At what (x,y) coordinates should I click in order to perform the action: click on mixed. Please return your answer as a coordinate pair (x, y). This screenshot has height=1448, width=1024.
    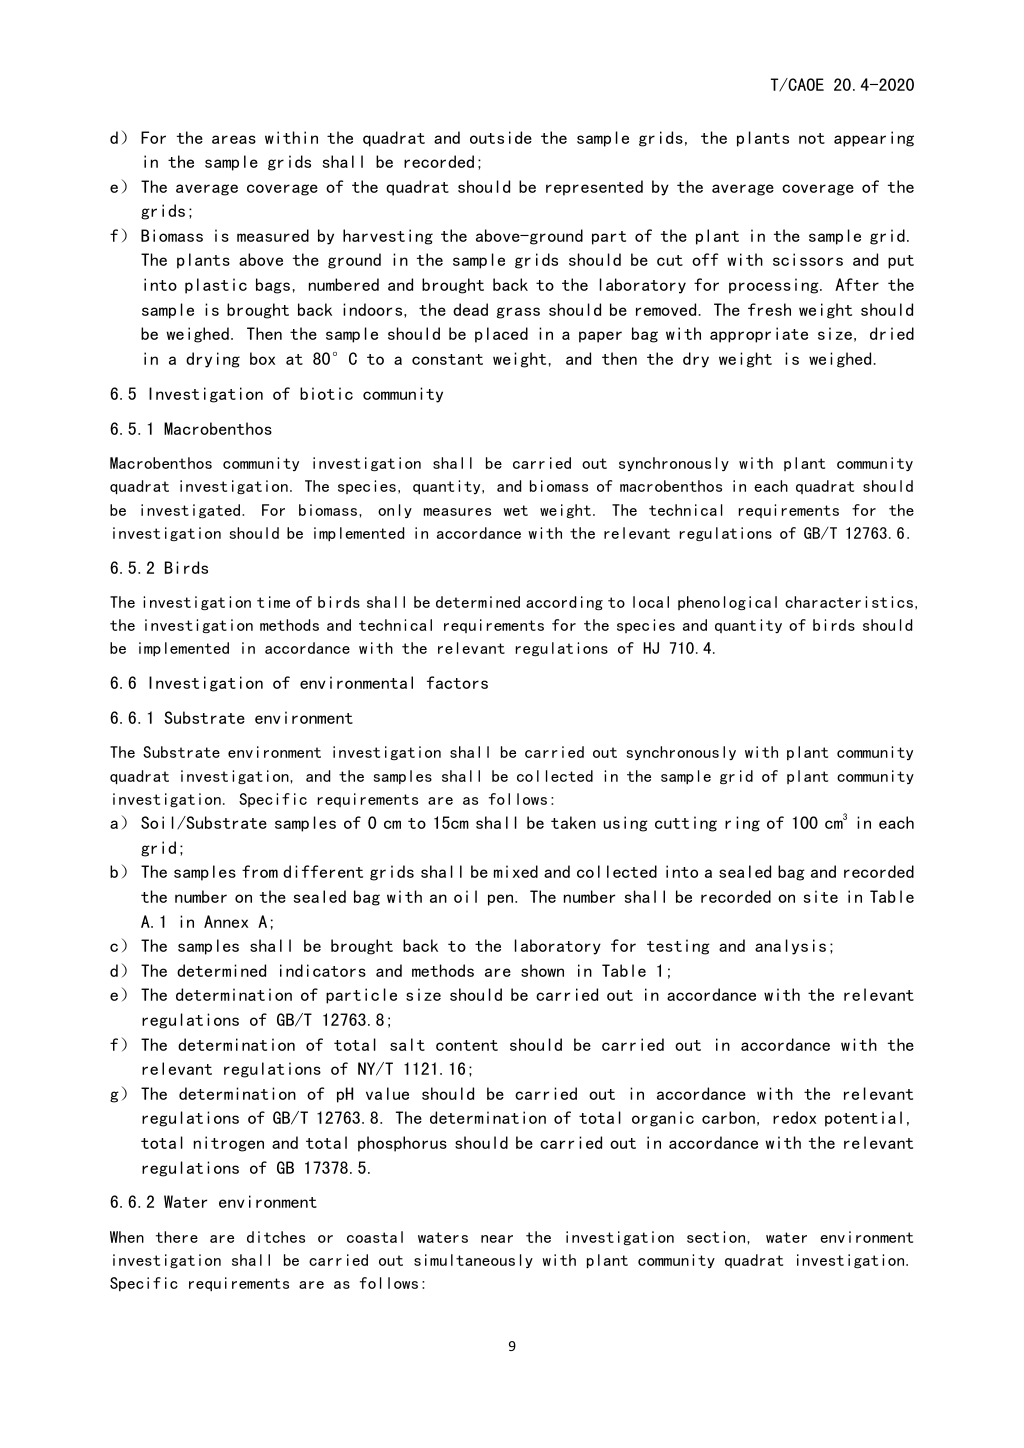
    Looking at the image, I should click on (516, 871).
